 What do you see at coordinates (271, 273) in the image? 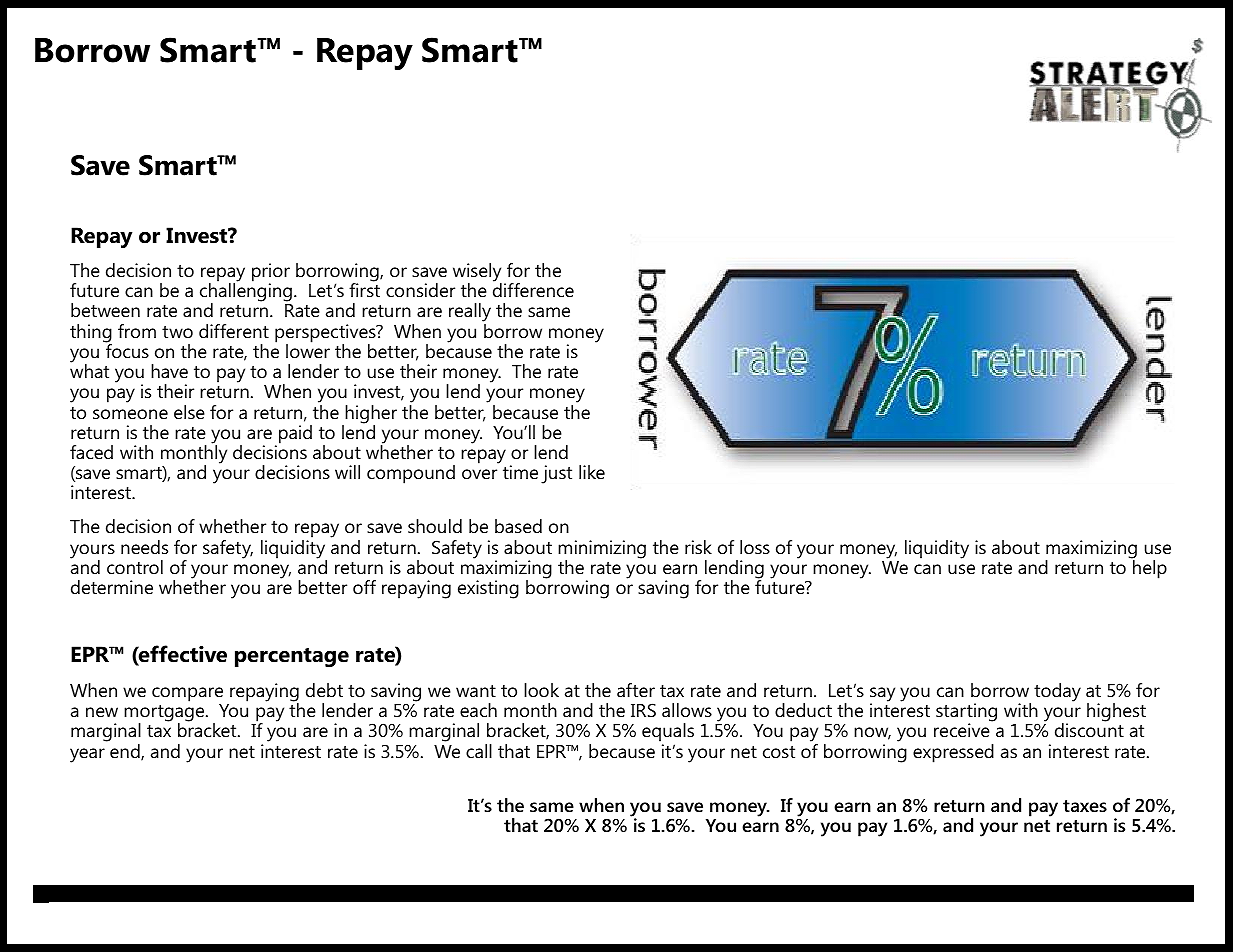
I see `prior` at bounding box center [271, 273].
